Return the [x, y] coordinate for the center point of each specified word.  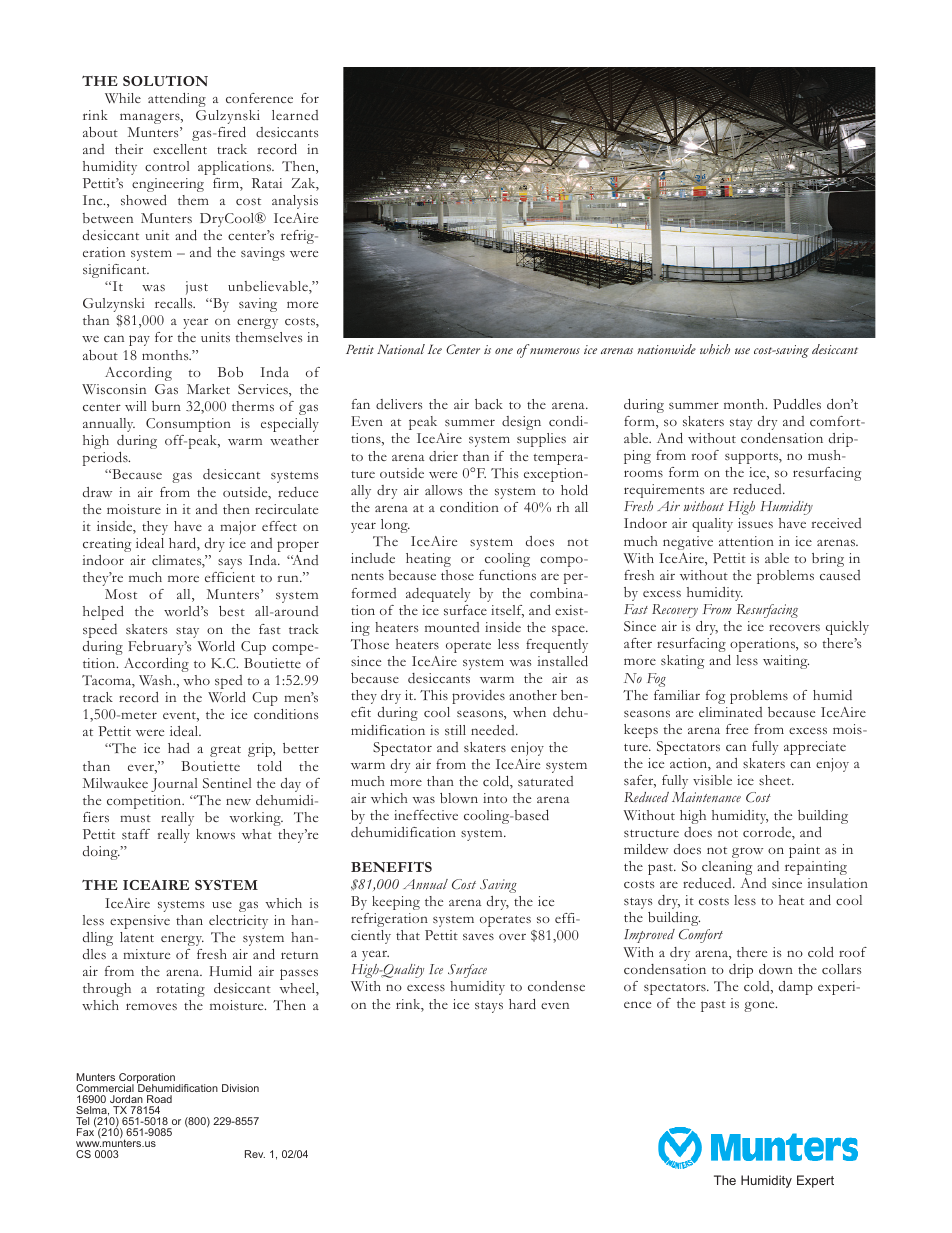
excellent [180, 149]
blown [459, 798]
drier [443, 456]
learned [295, 115]
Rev [255, 1154]
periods [106, 459]
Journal [174, 785]
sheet [776, 780]
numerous [555, 351]
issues [755, 523]
